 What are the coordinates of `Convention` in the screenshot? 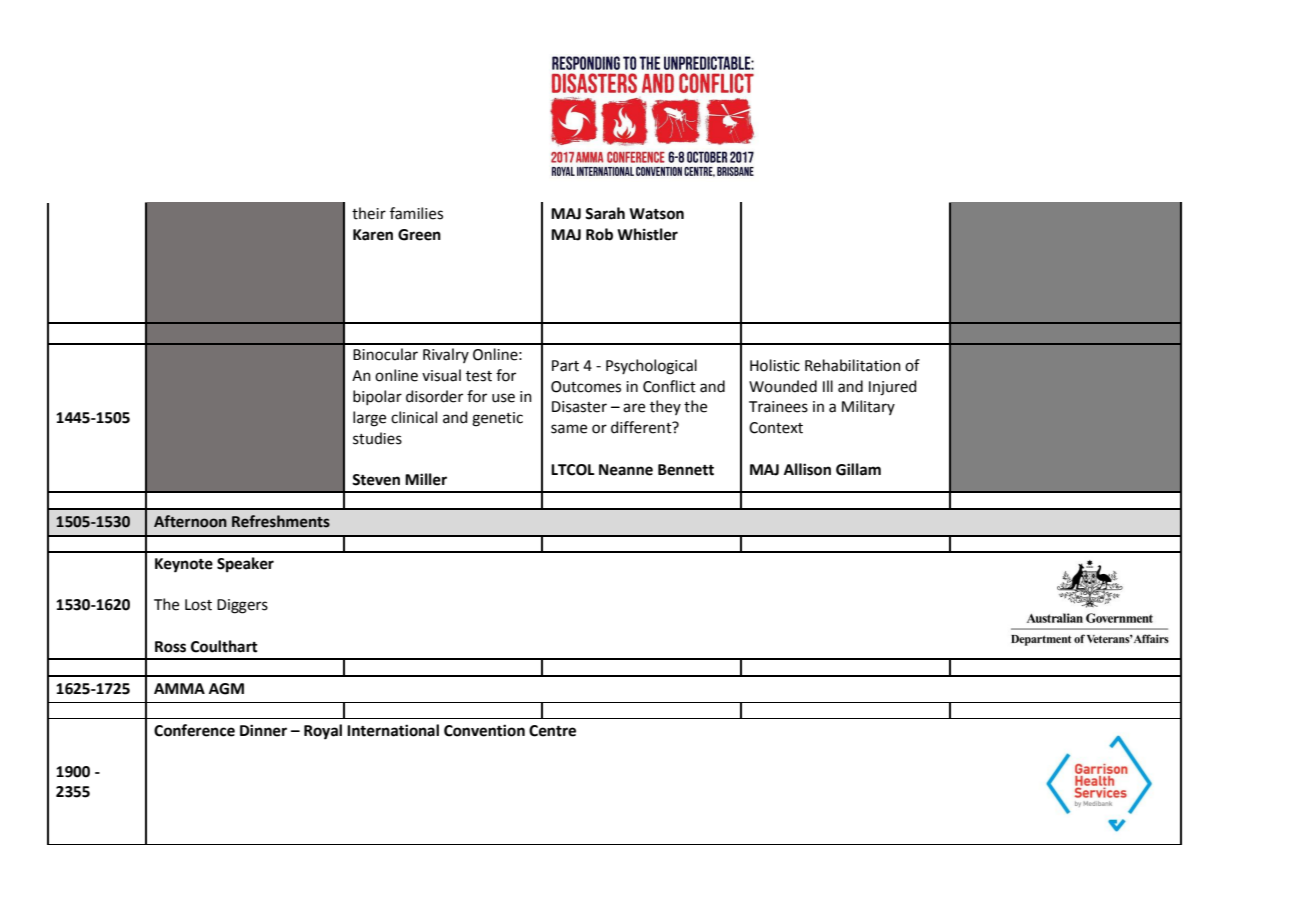 It's located at (484, 730).
